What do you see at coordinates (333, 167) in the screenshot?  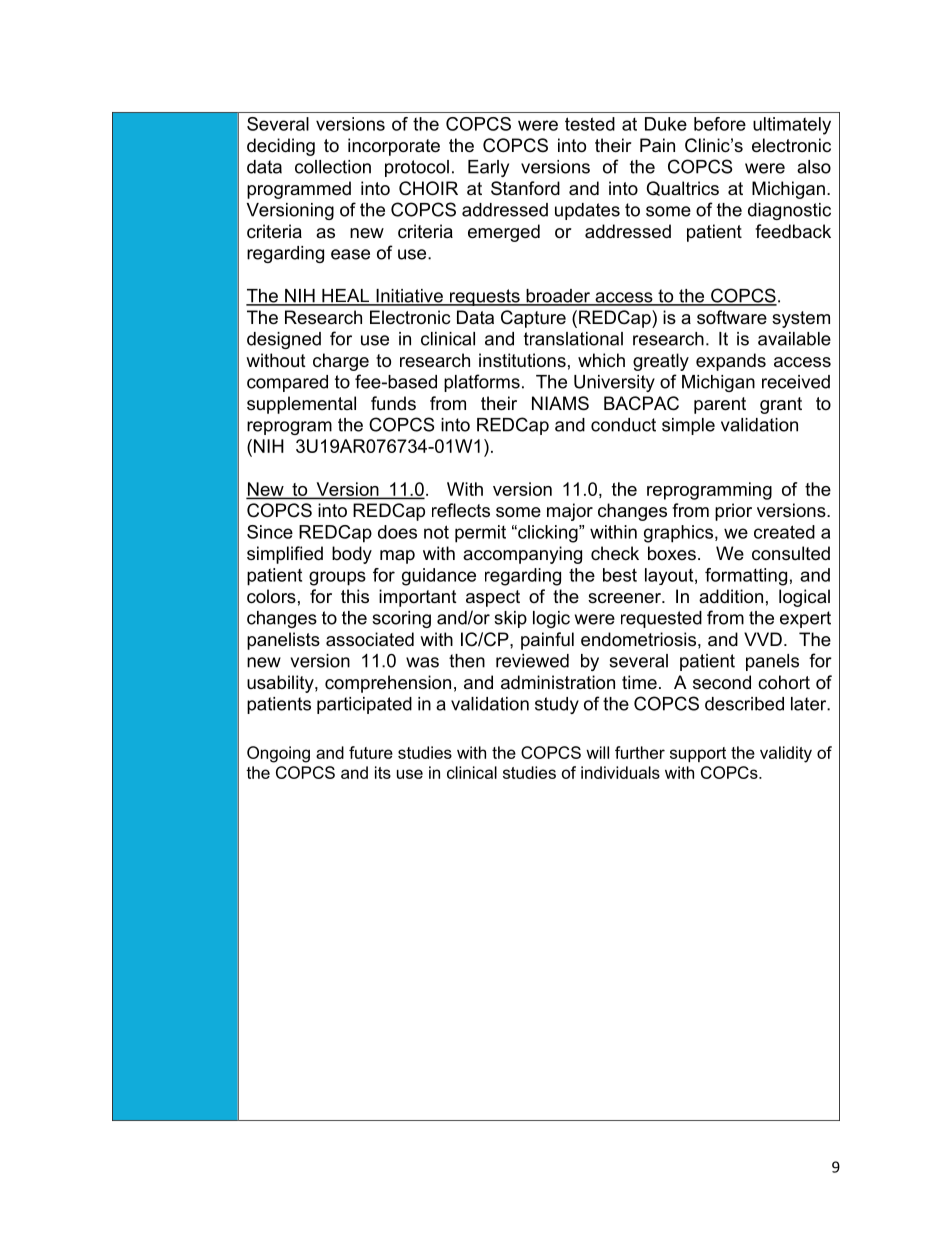 I see `collection` at bounding box center [333, 167].
